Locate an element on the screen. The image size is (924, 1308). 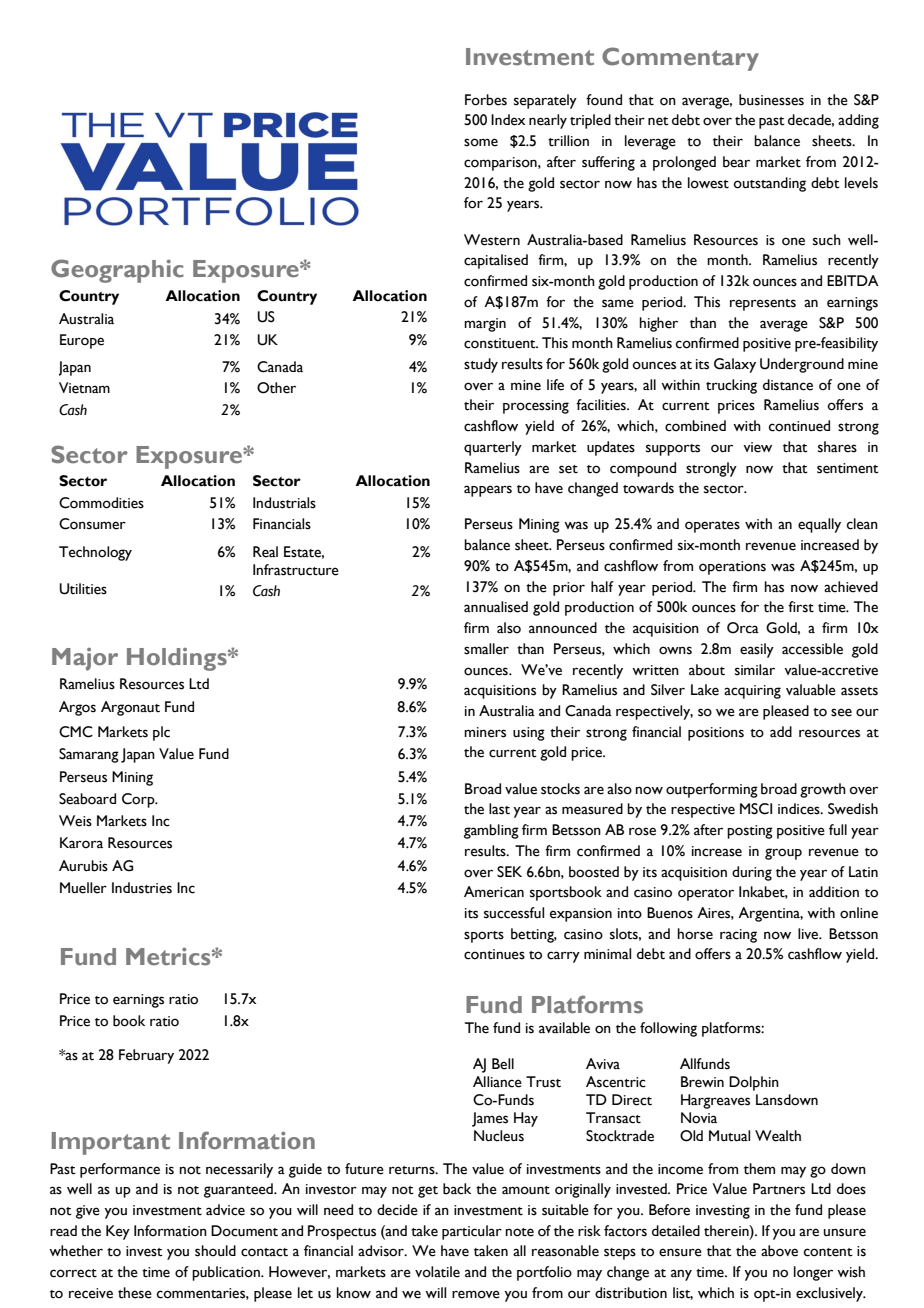
American is located at coordinates (494, 892).
